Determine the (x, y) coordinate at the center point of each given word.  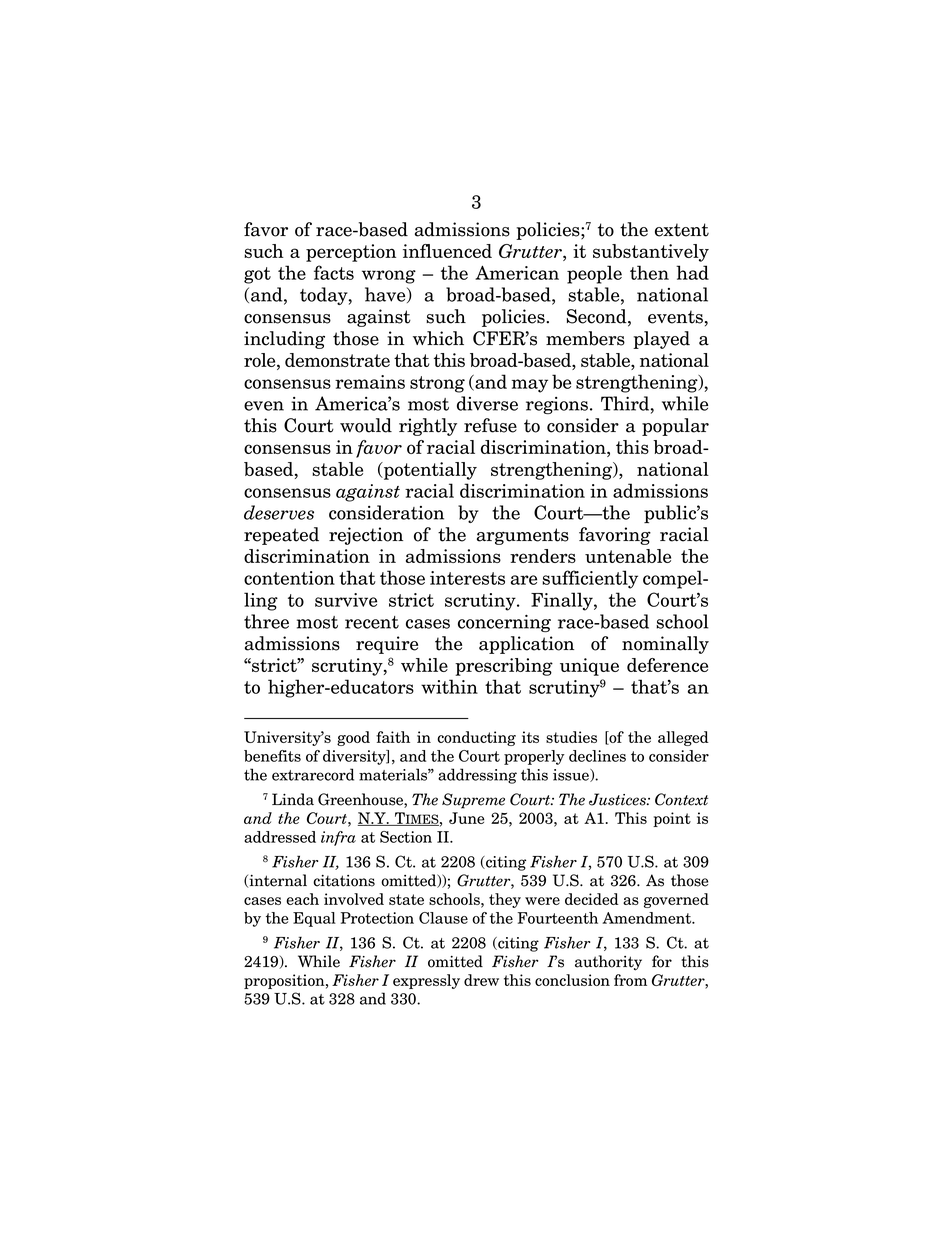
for (662, 961)
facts (334, 272)
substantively (651, 253)
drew (481, 980)
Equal (314, 919)
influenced (447, 251)
